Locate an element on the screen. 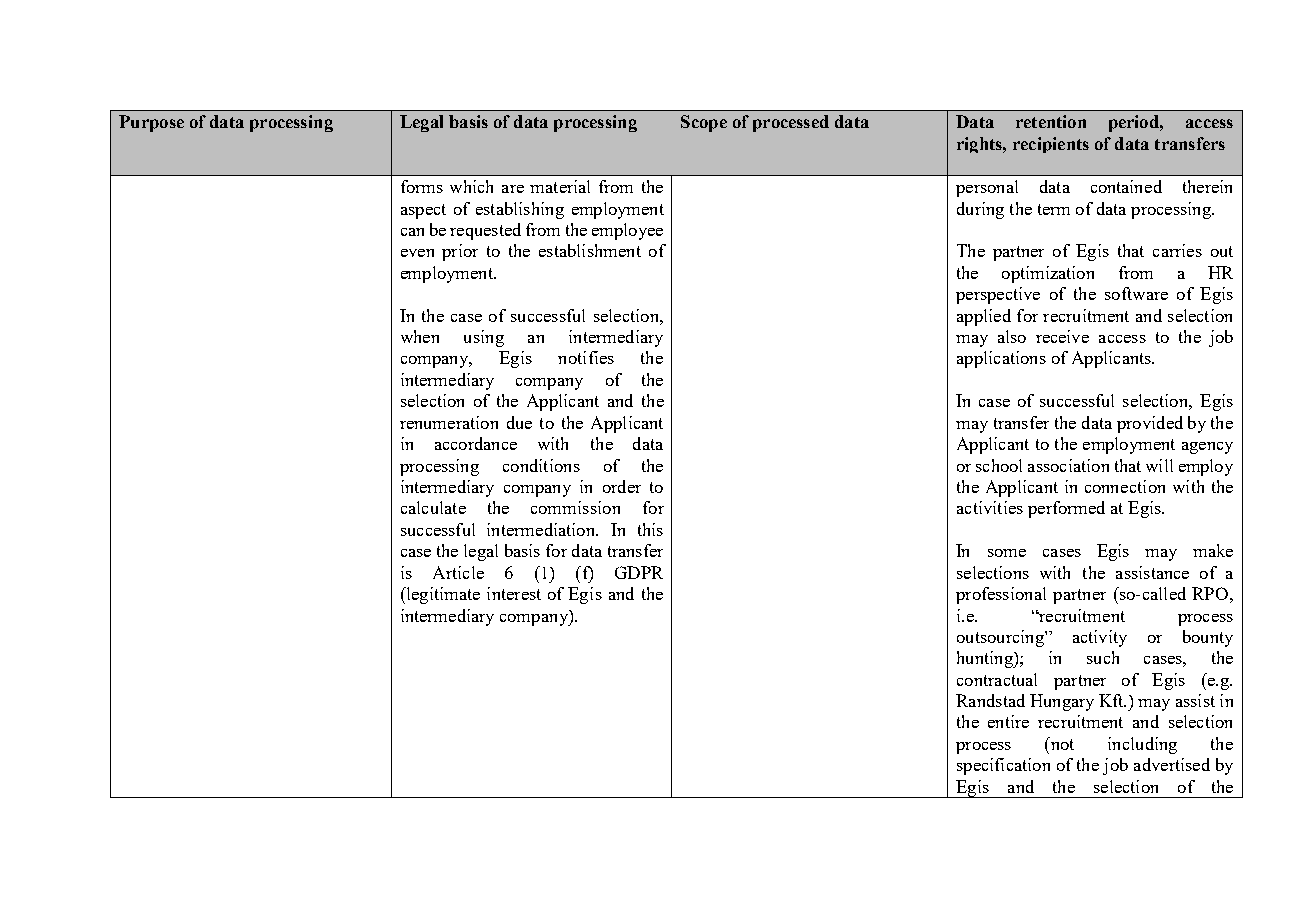 Image resolution: width=1308 pixels, height=924 pixels. specification is located at coordinates (1003, 766).
